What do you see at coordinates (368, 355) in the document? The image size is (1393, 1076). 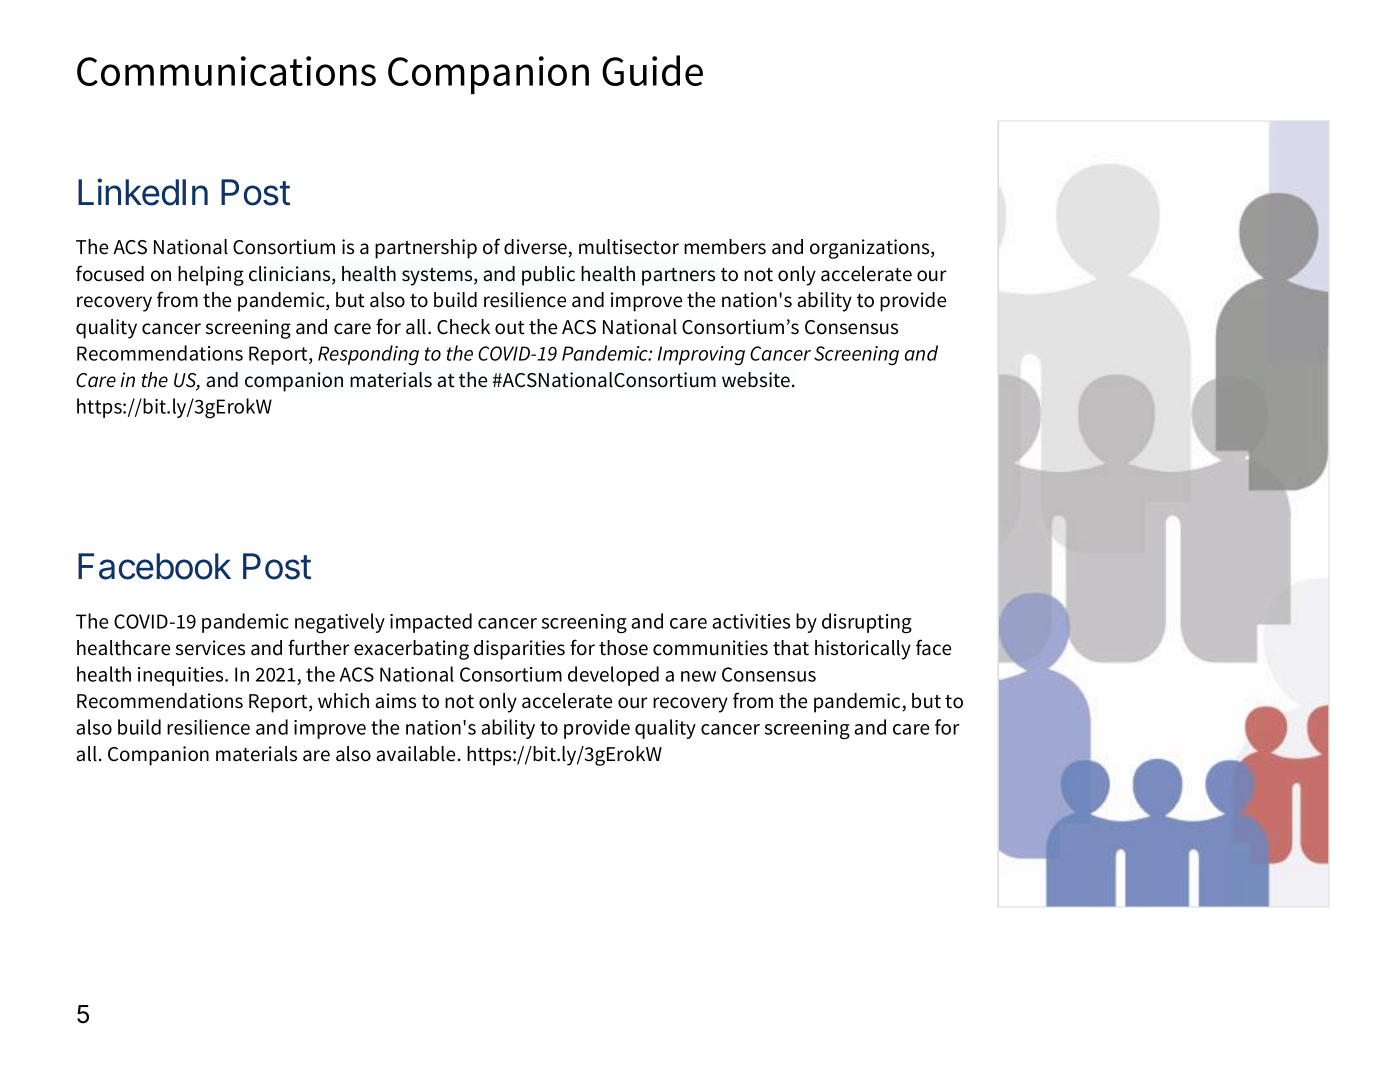 I see `Responding` at bounding box center [368, 355].
